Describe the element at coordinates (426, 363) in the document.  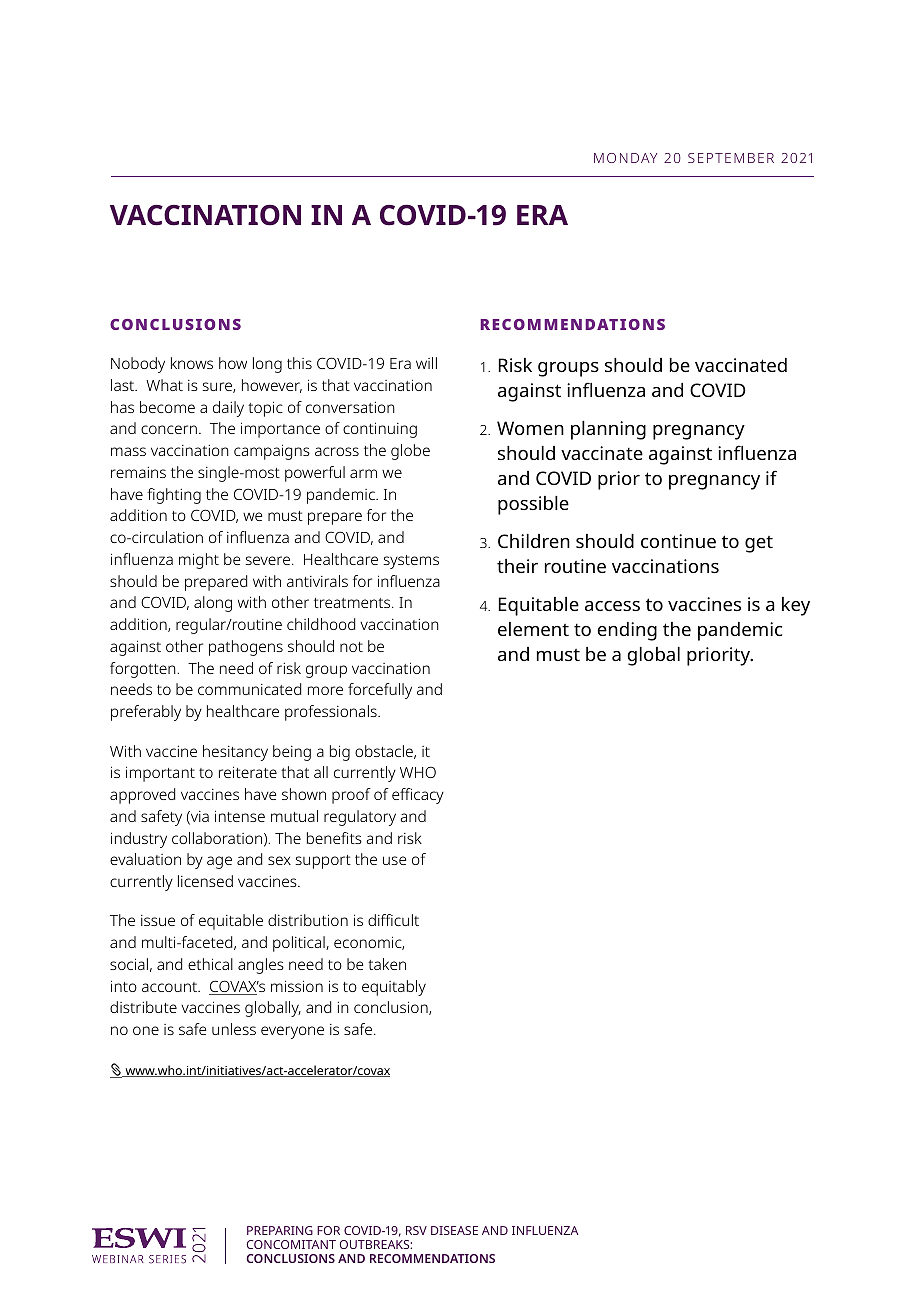
I see `will` at that location.
